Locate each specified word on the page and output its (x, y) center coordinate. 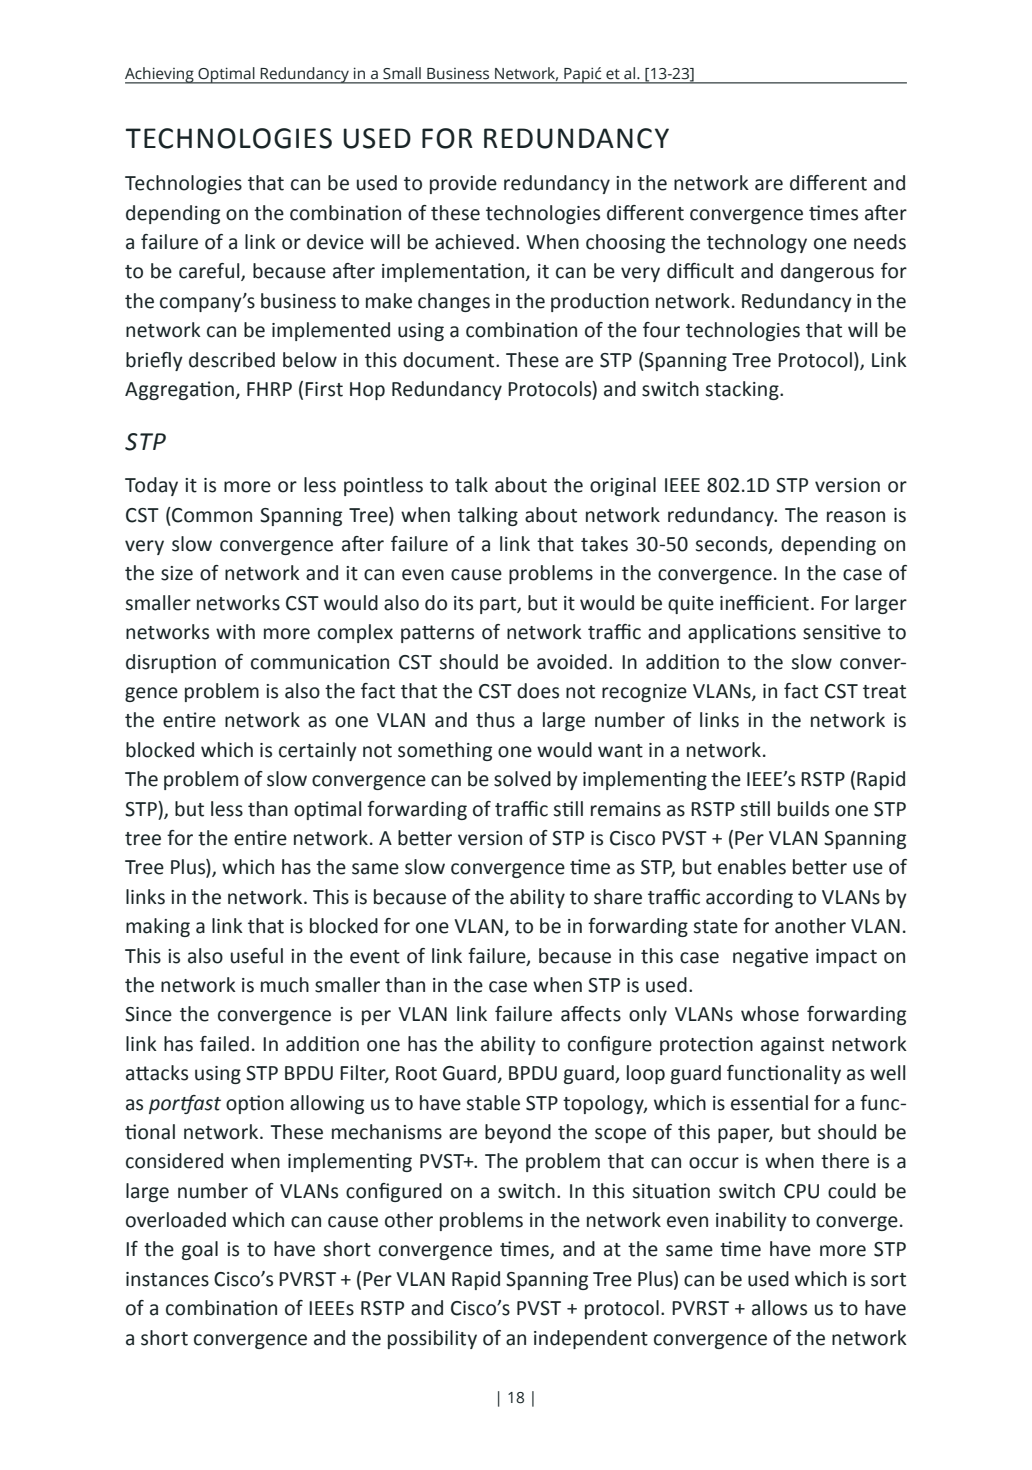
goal (200, 1250)
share (618, 897)
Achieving (160, 75)
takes (604, 544)
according (749, 898)
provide (463, 184)
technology (757, 243)
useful (257, 956)
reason (856, 517)
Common (211, 515)
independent (591, 1339)
